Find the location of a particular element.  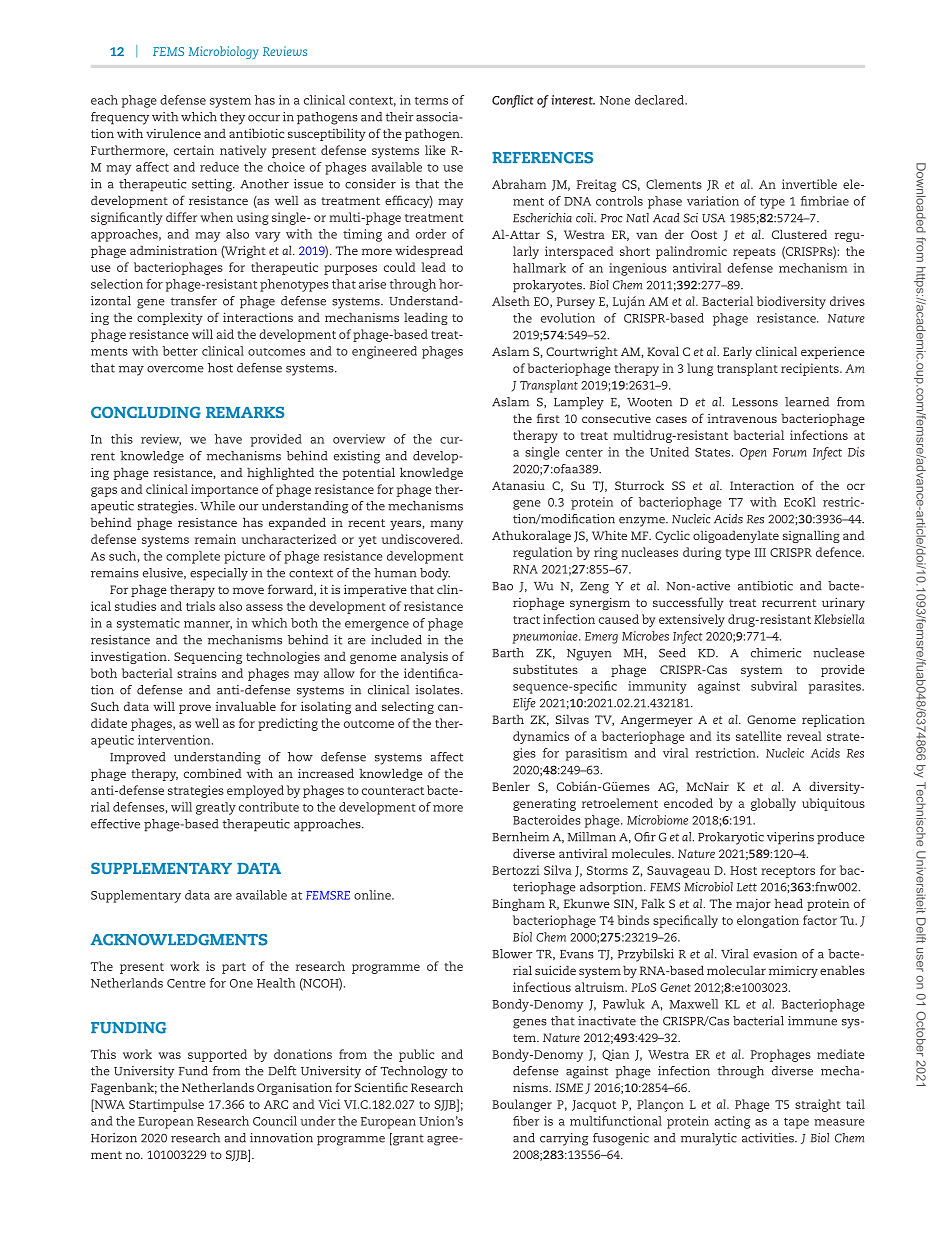

tract is located at coordinates (526, 620).
